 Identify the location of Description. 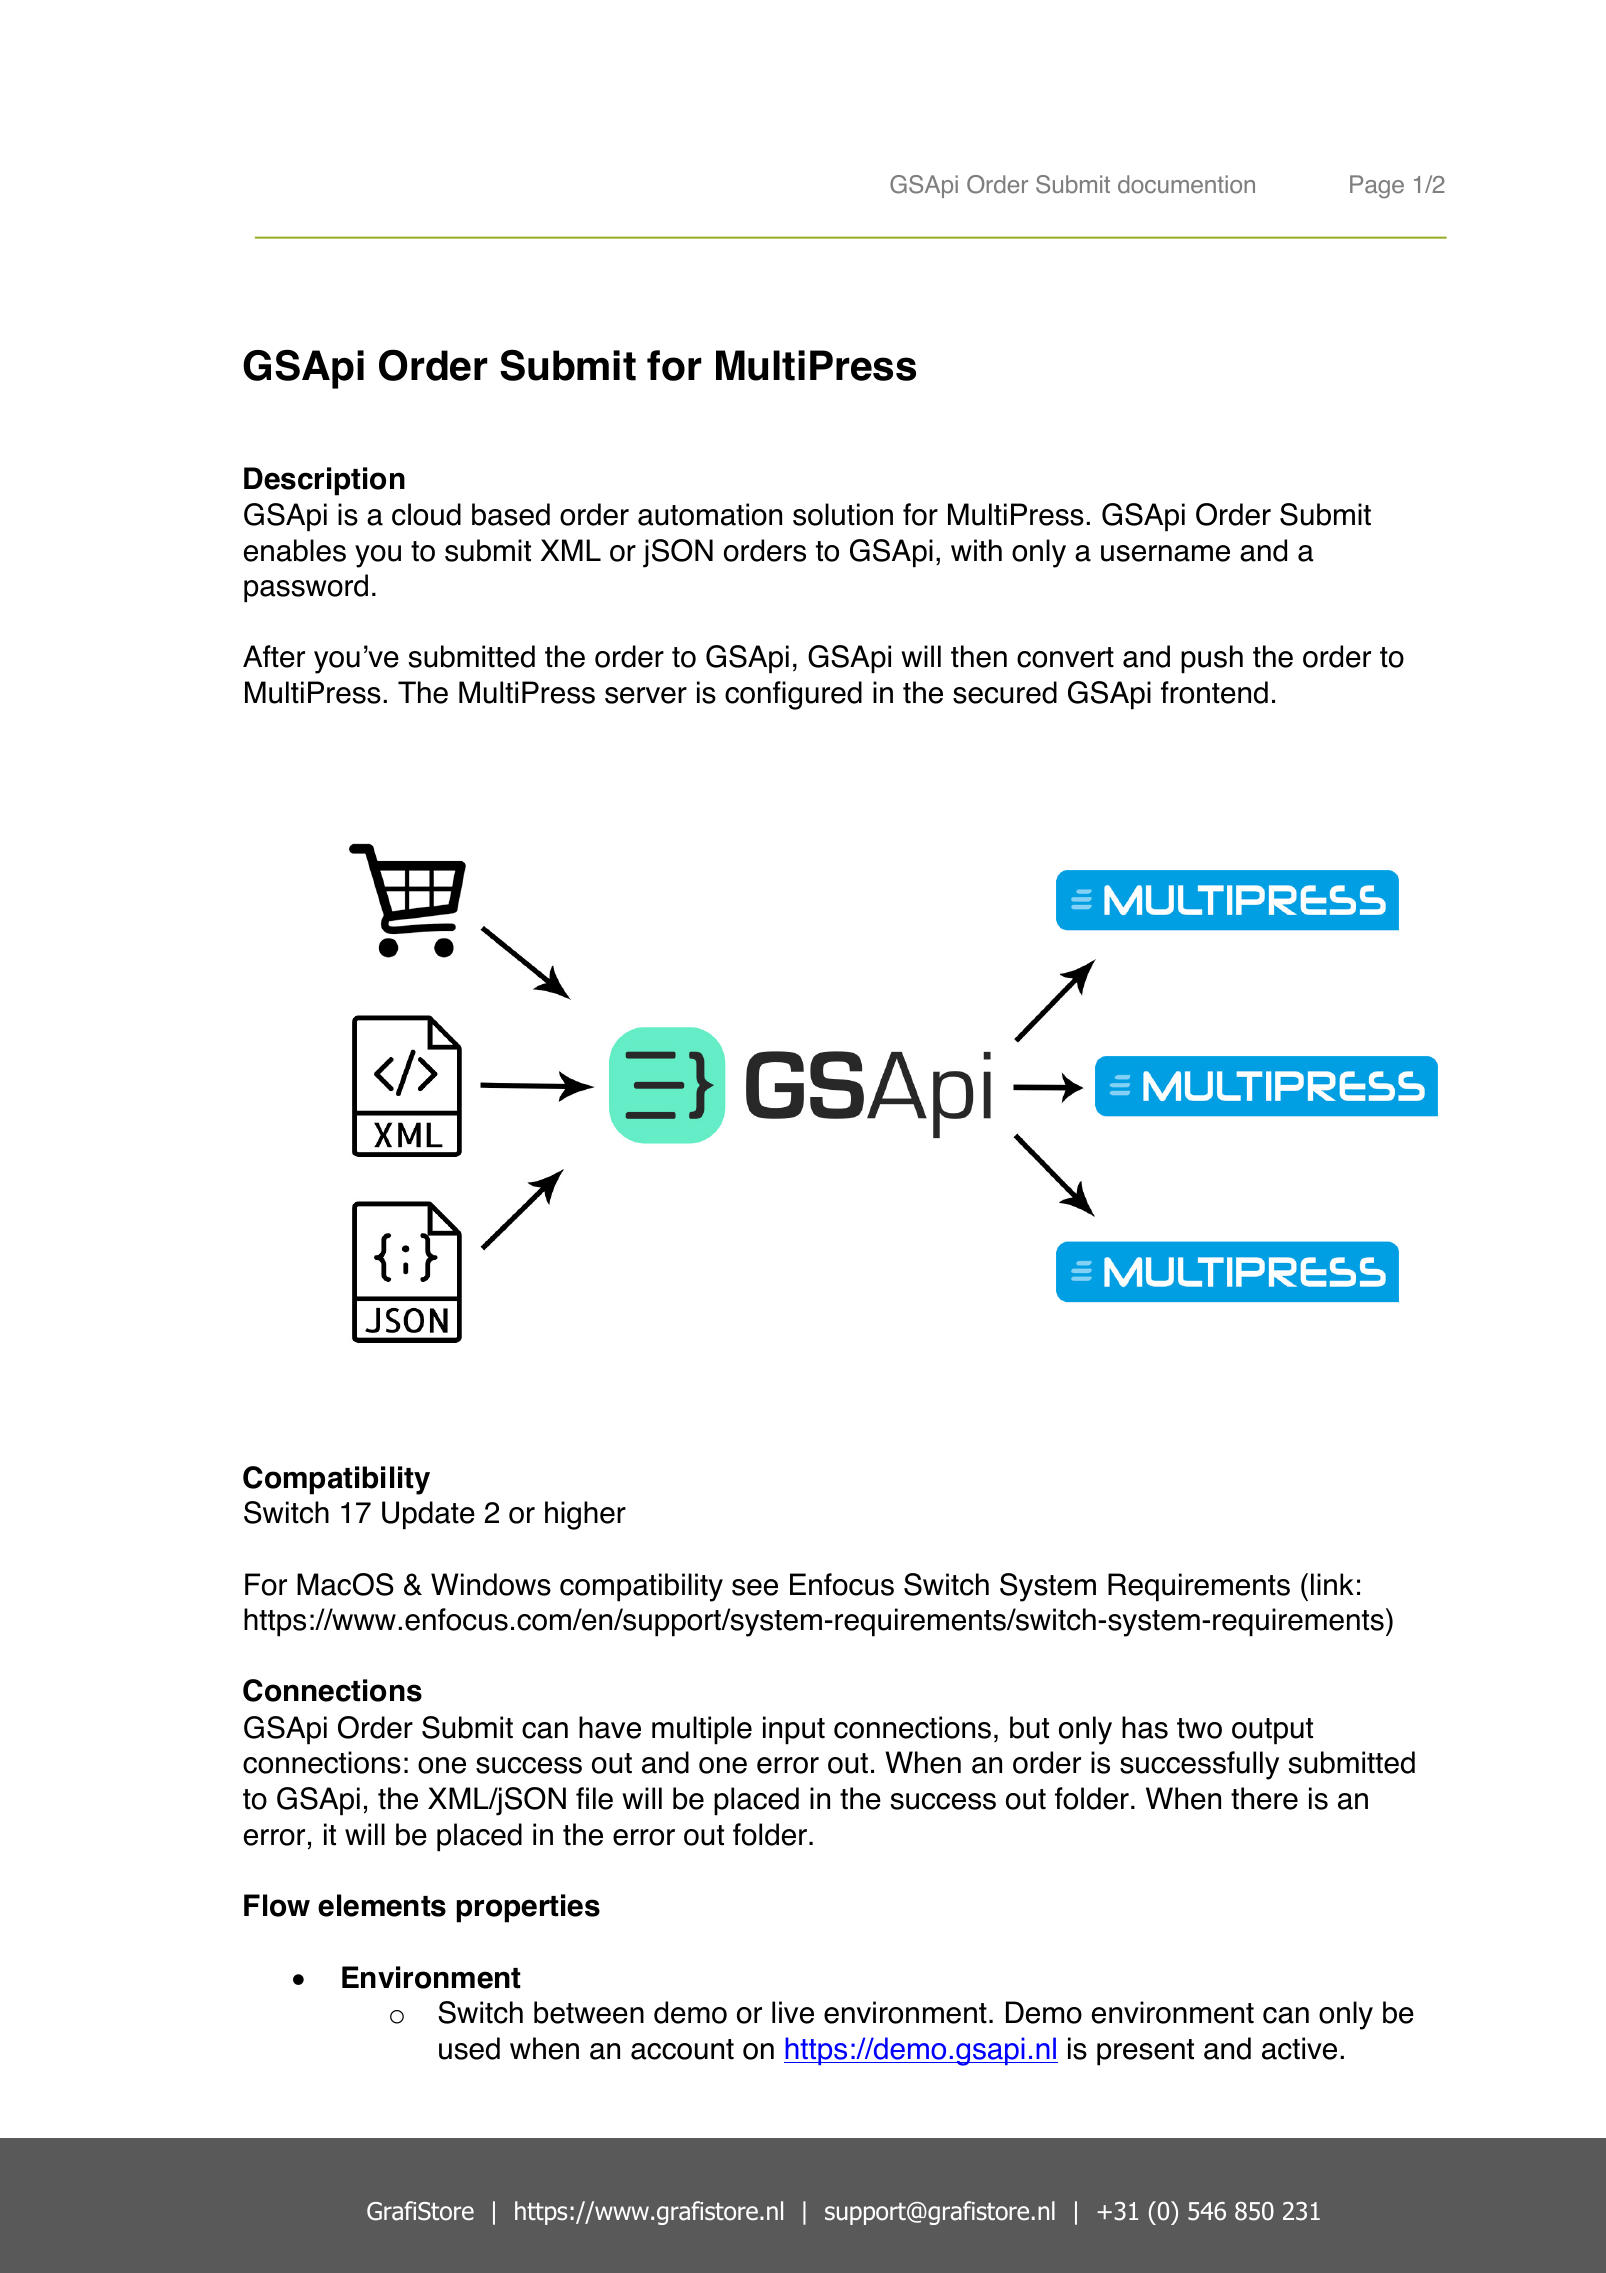
(324, 481).
